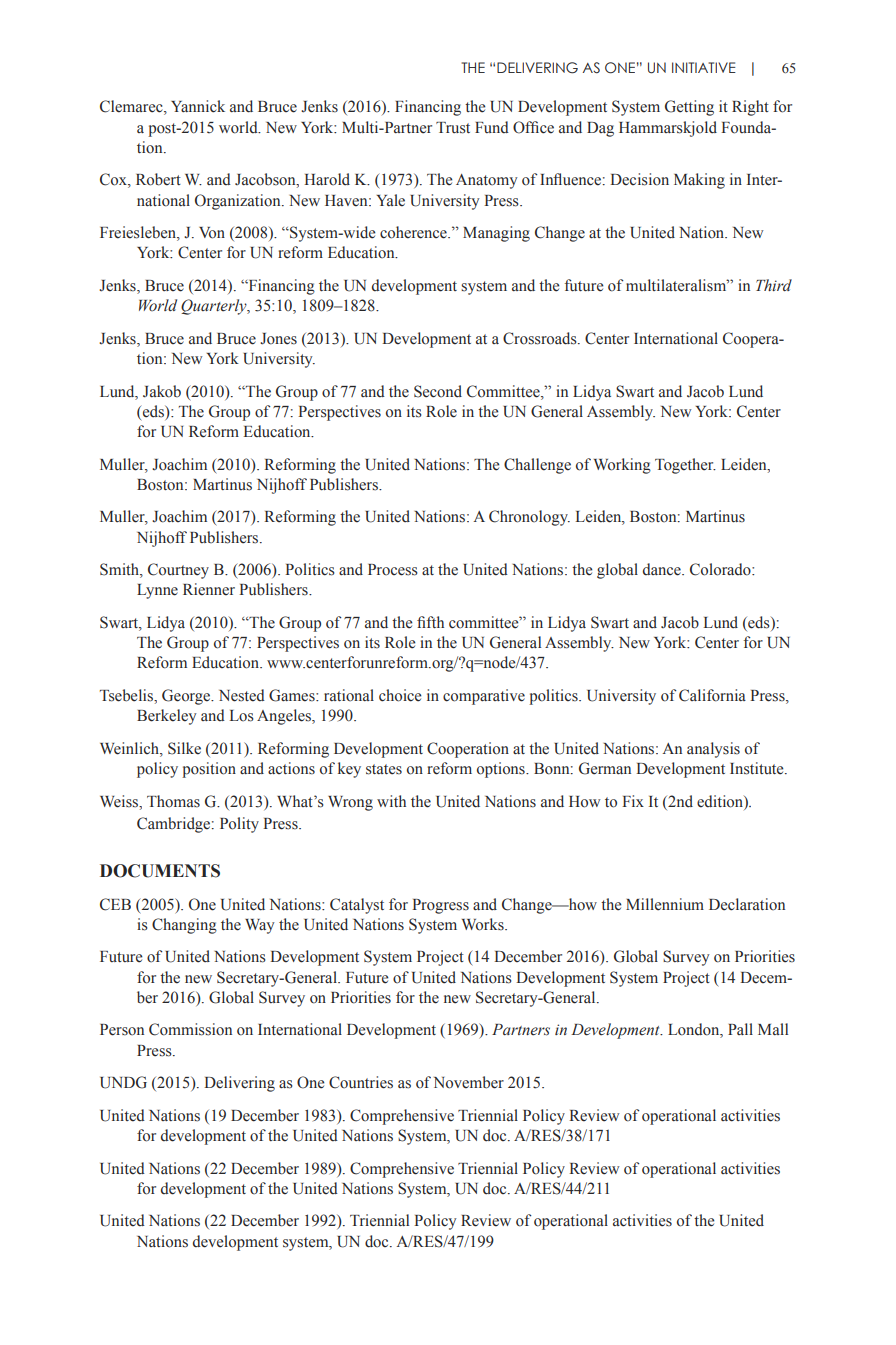 This page has height=1345, width=896. I want to click on Trust, so click(453, 128).
